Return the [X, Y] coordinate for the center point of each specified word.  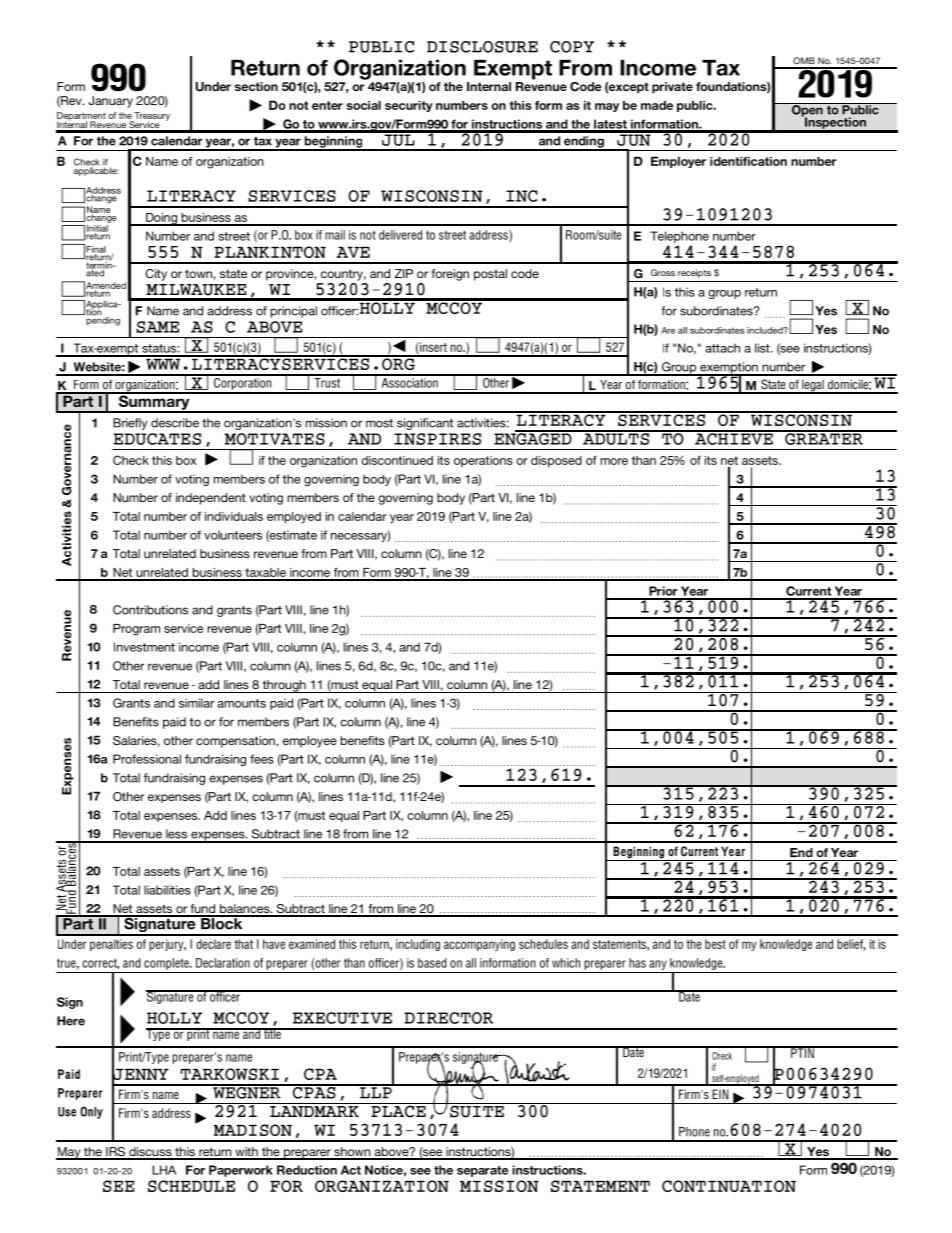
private [672, 88]
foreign [450, 275]
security [409, 106]
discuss [150, 1153]
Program [136, 630]
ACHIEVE [734, 438]
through [284, 686]
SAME [157, 327]
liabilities [167, 890]
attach [722, 348]
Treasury [151, 117]
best [715, 944]
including [418, 945]
